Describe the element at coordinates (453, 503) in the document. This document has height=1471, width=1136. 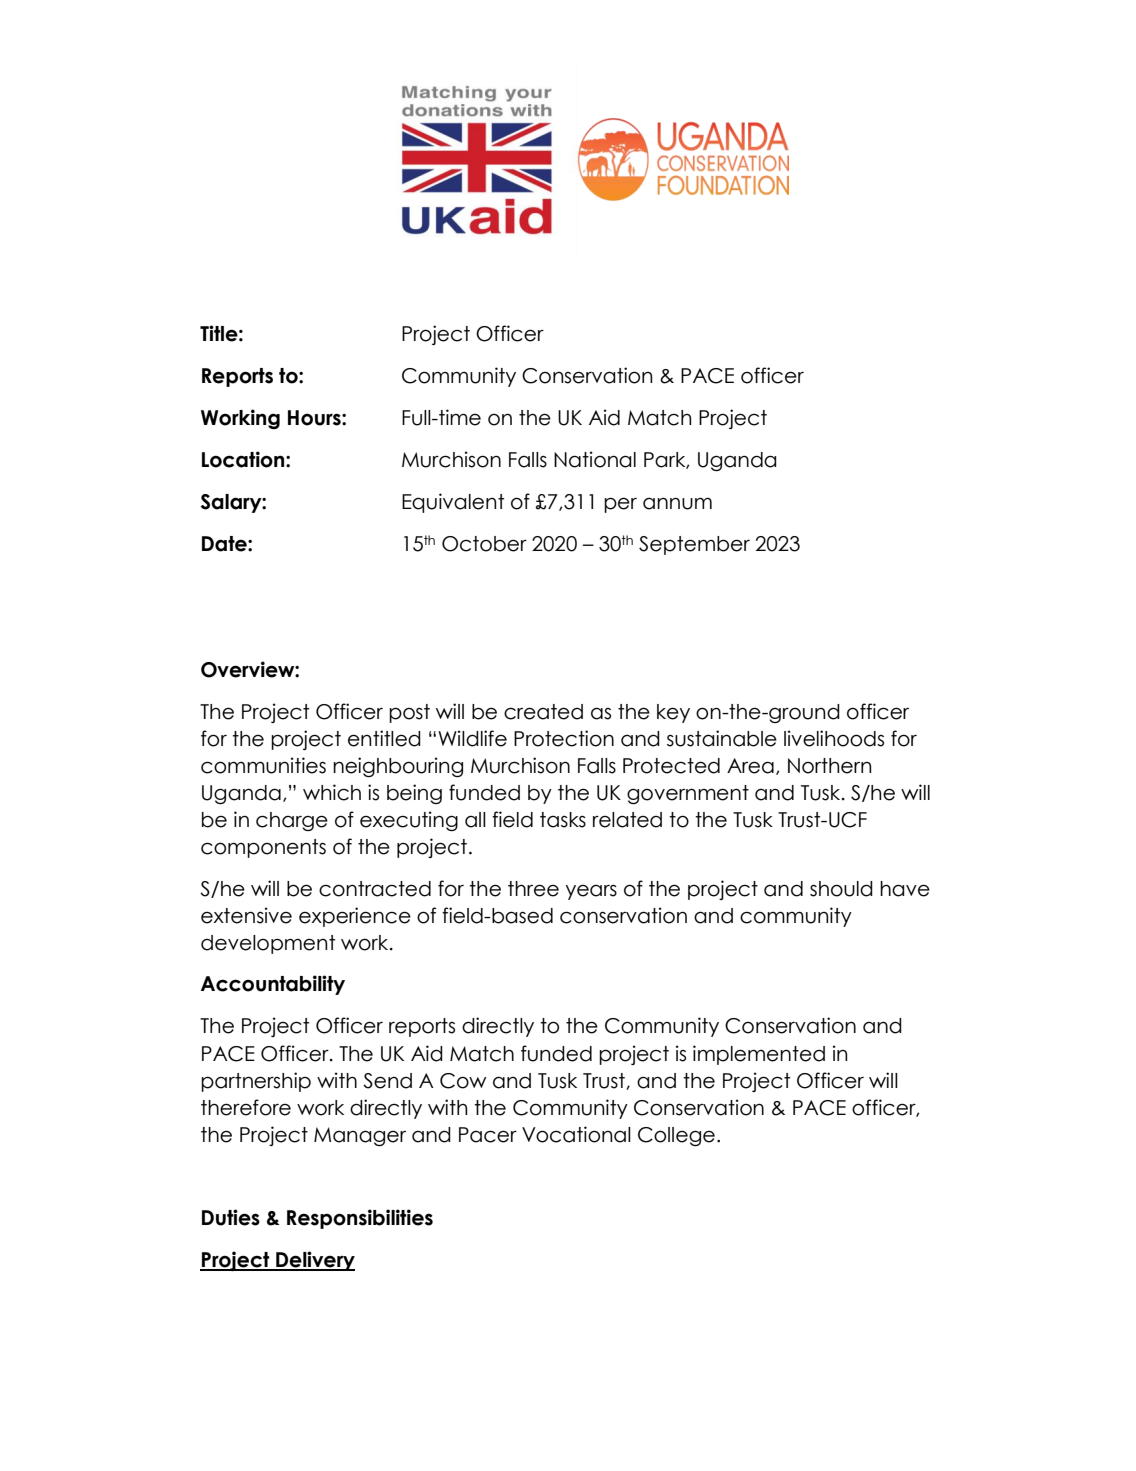
I see `Equivalent` at that location.
